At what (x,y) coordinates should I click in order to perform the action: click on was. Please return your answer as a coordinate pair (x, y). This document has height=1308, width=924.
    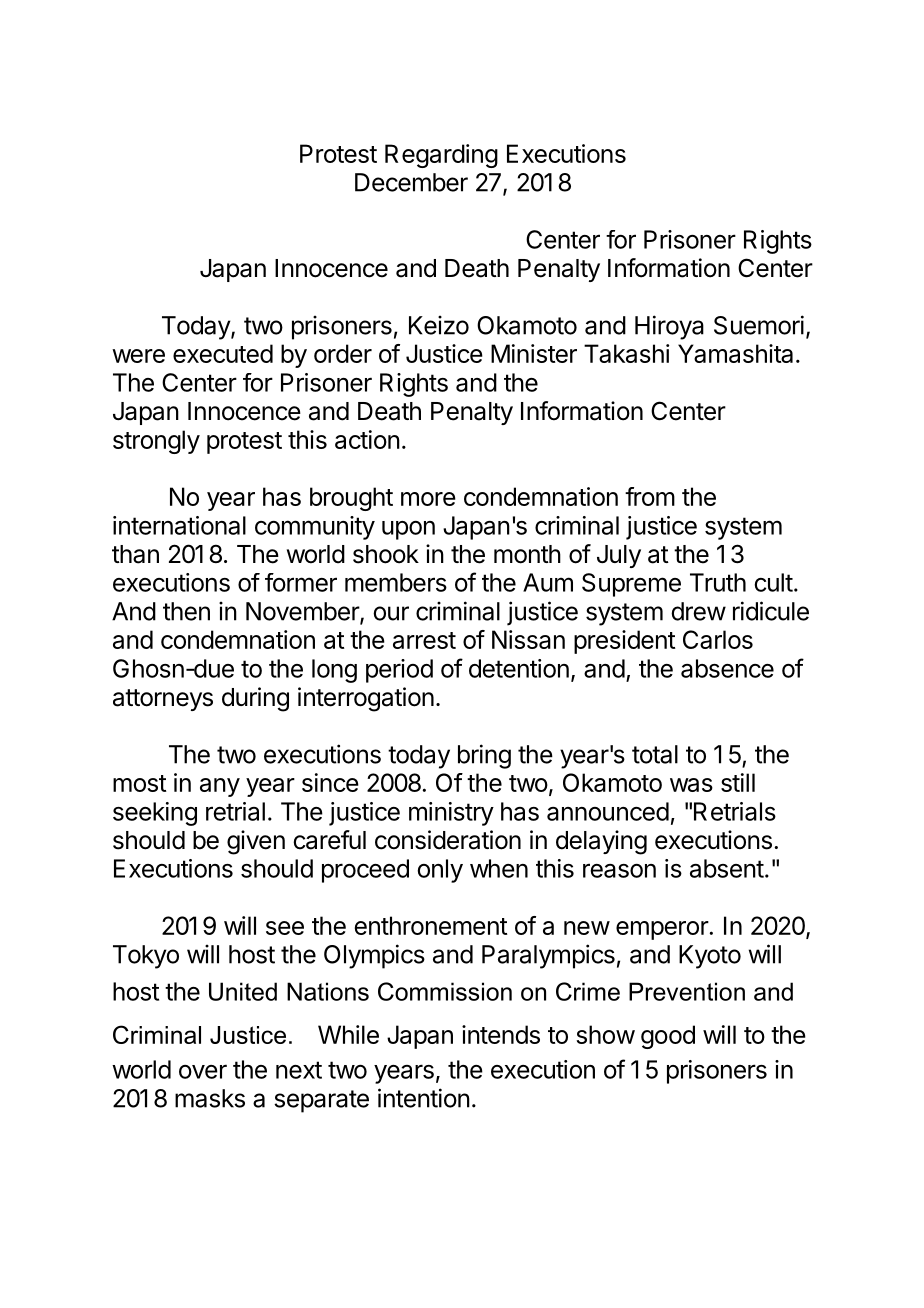
    Looking at the image, I should click on (691, 785).
